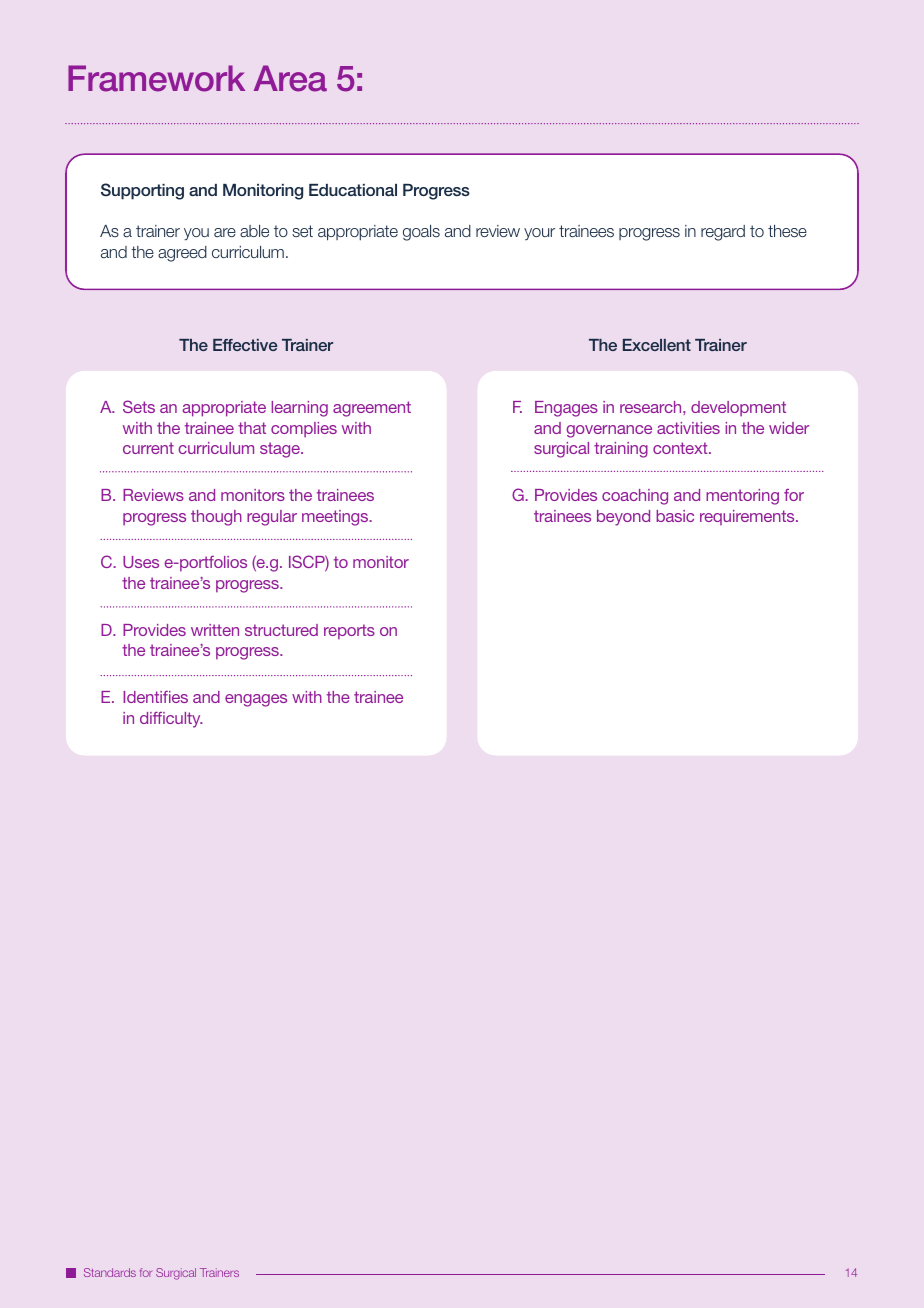 This image has height=1308, width=924. What do you see at coordinates (155, 697) in the image?
I see `Identifies` at bounding box center [155, 697].
